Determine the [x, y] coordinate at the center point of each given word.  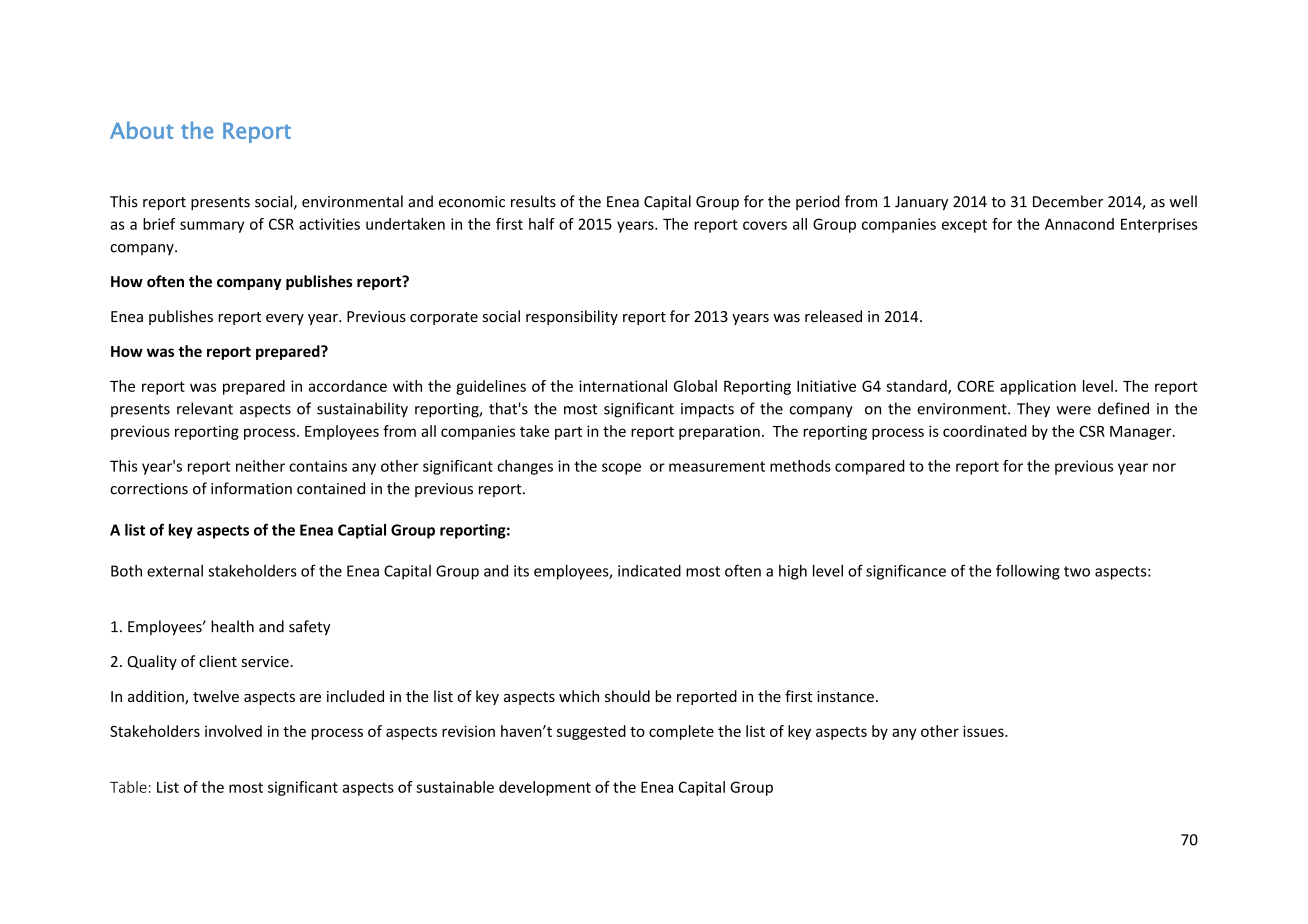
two [1077, 571]
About [141, 130]
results [533, 201]
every [285, 319]
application [1038, 387]
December [1068, 201]
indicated [649, 571]
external [175, 571]
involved [233, 731]
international [623, 386]
